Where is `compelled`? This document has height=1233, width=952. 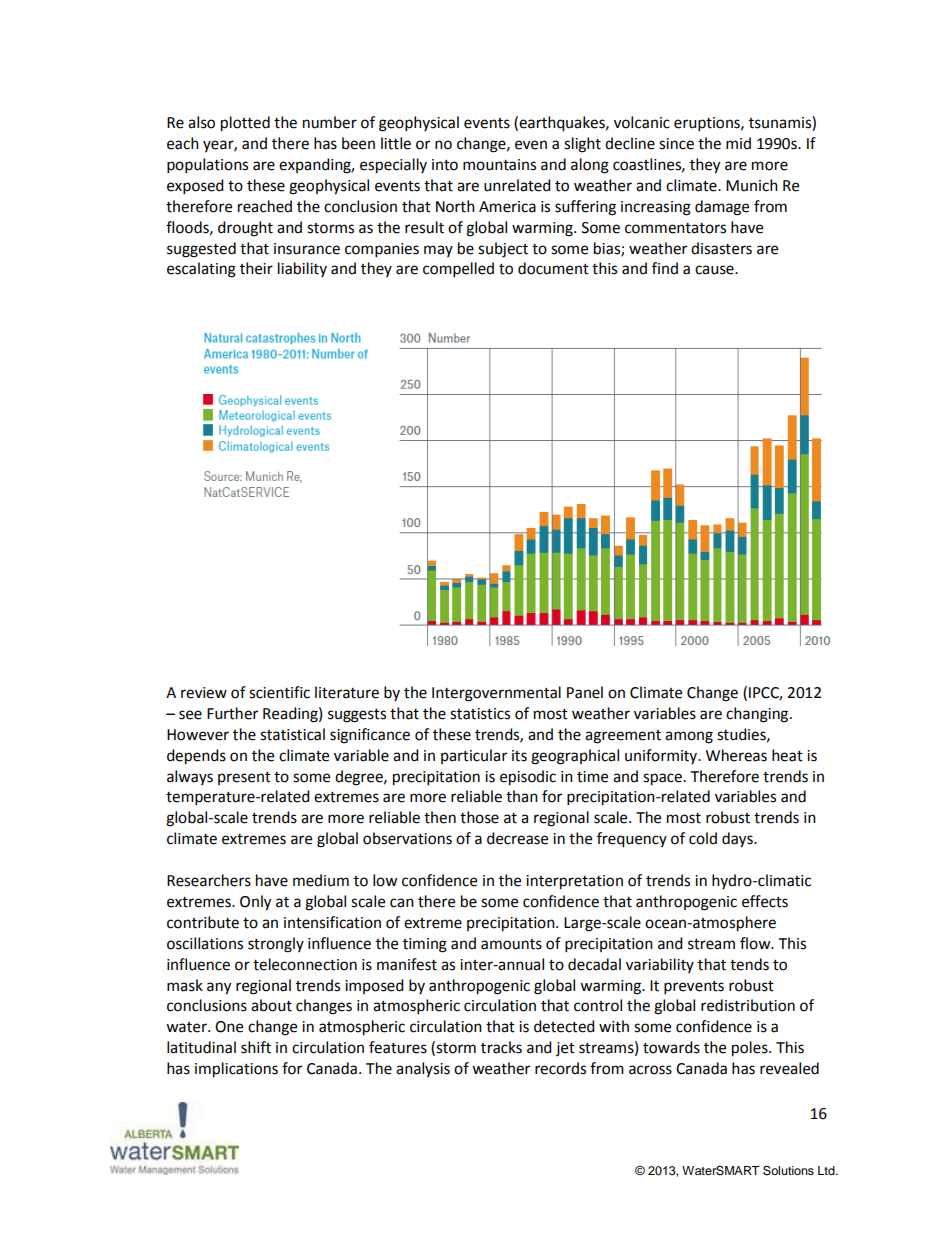 compelled is located at coordinates (458, 270).
